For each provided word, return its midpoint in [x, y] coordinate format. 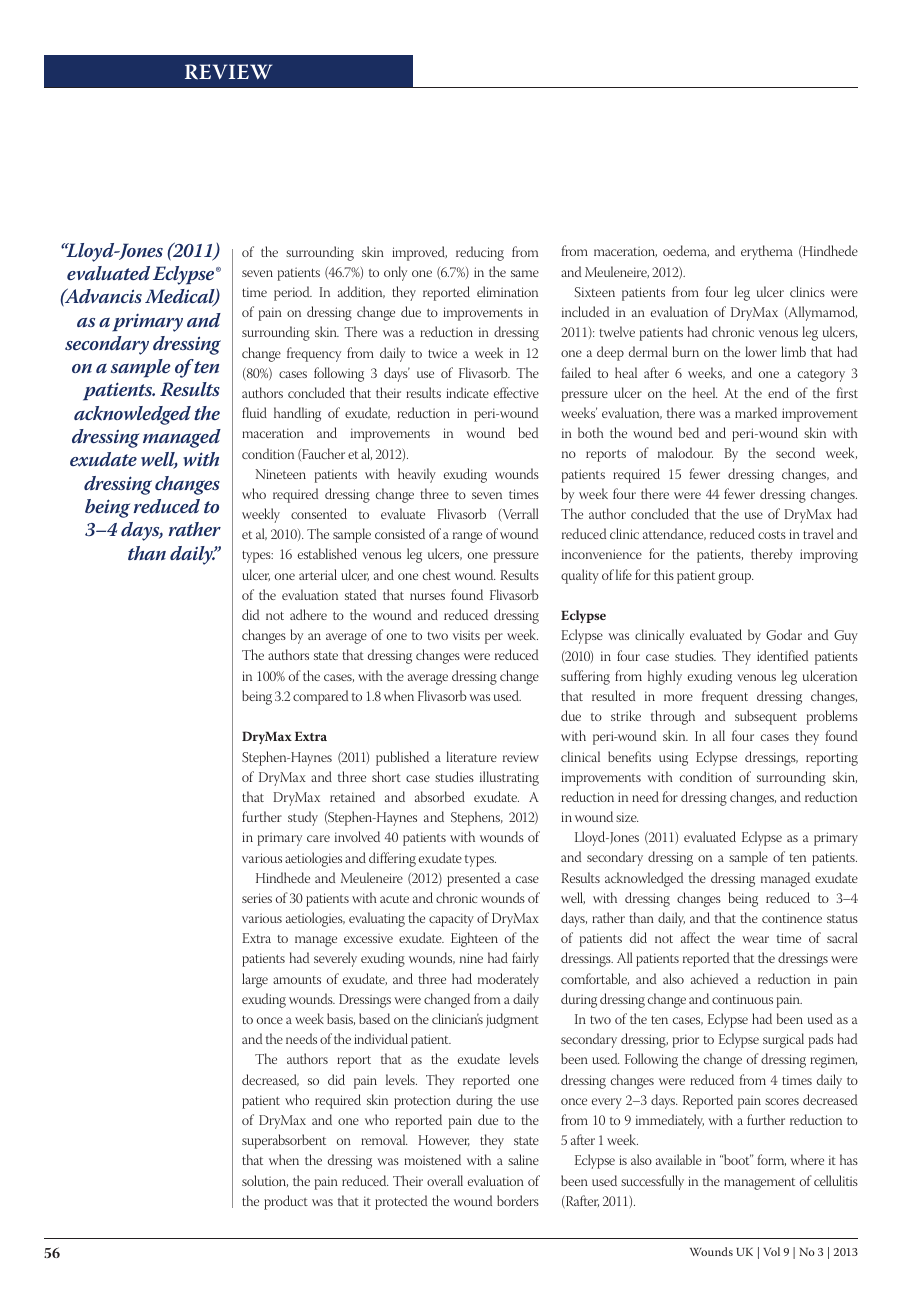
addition [361, 292]
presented [473, 879]
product [286, 1202]
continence [792, 918]
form [772, 1160]
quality [580, 576]
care [318, 838]
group [735, 578]
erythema [767, 252]
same [525, 273]
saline [523, 1159]
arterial [318, 574]
